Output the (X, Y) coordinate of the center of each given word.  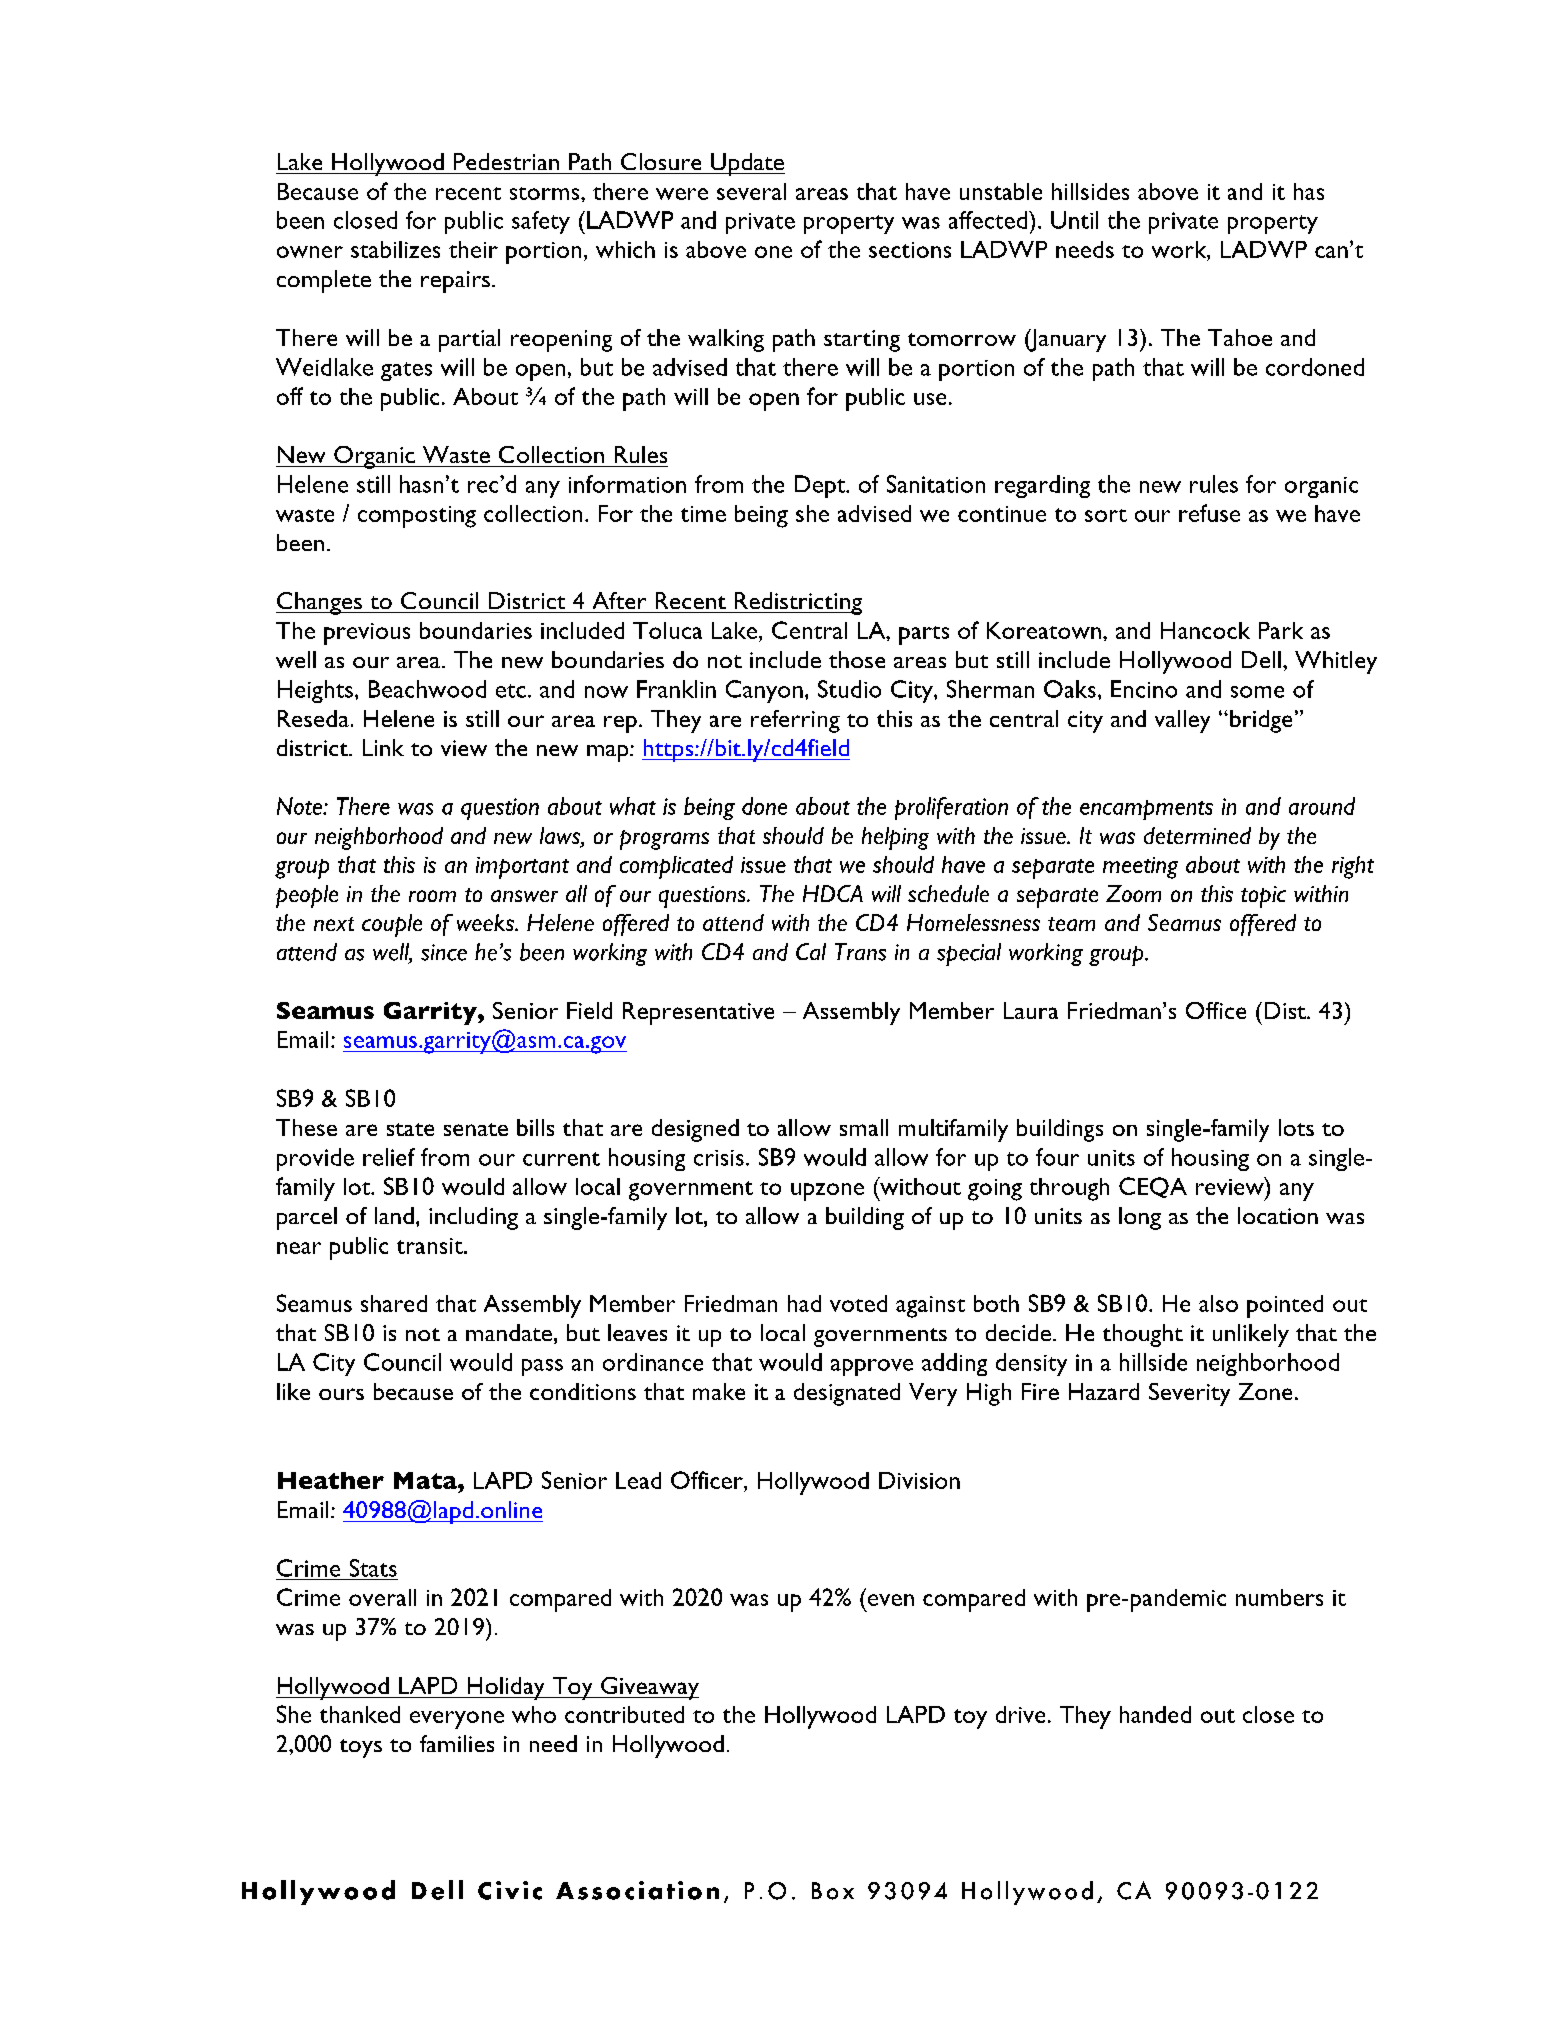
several (751, 191)
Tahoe (1240, 337)
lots (1296, 1127)
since (444, 952)
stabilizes (395, 249)
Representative (698, 1013)
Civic (510, 1890)
